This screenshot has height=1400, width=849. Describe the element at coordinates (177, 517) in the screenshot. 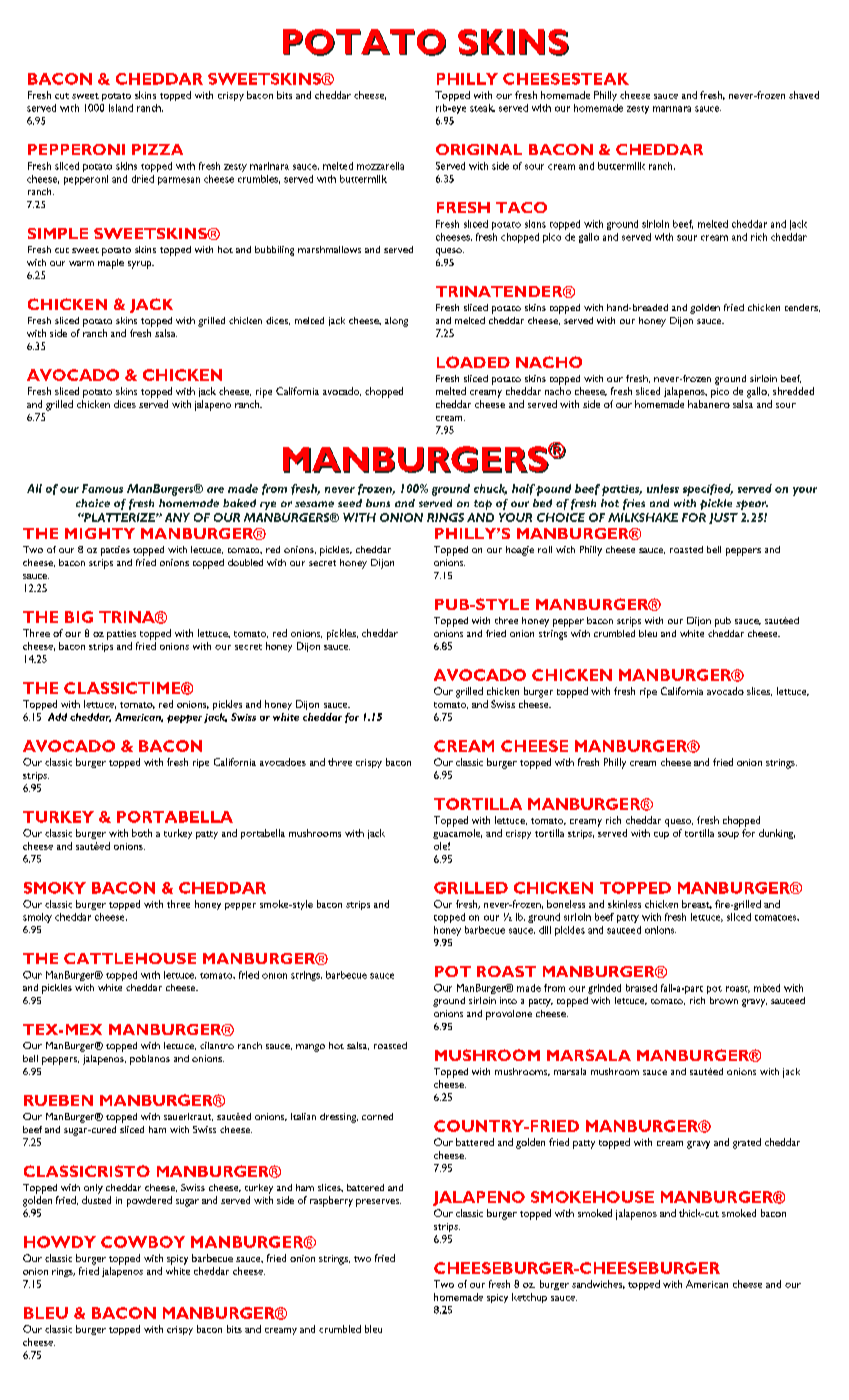

I see `ANY` at that location.
